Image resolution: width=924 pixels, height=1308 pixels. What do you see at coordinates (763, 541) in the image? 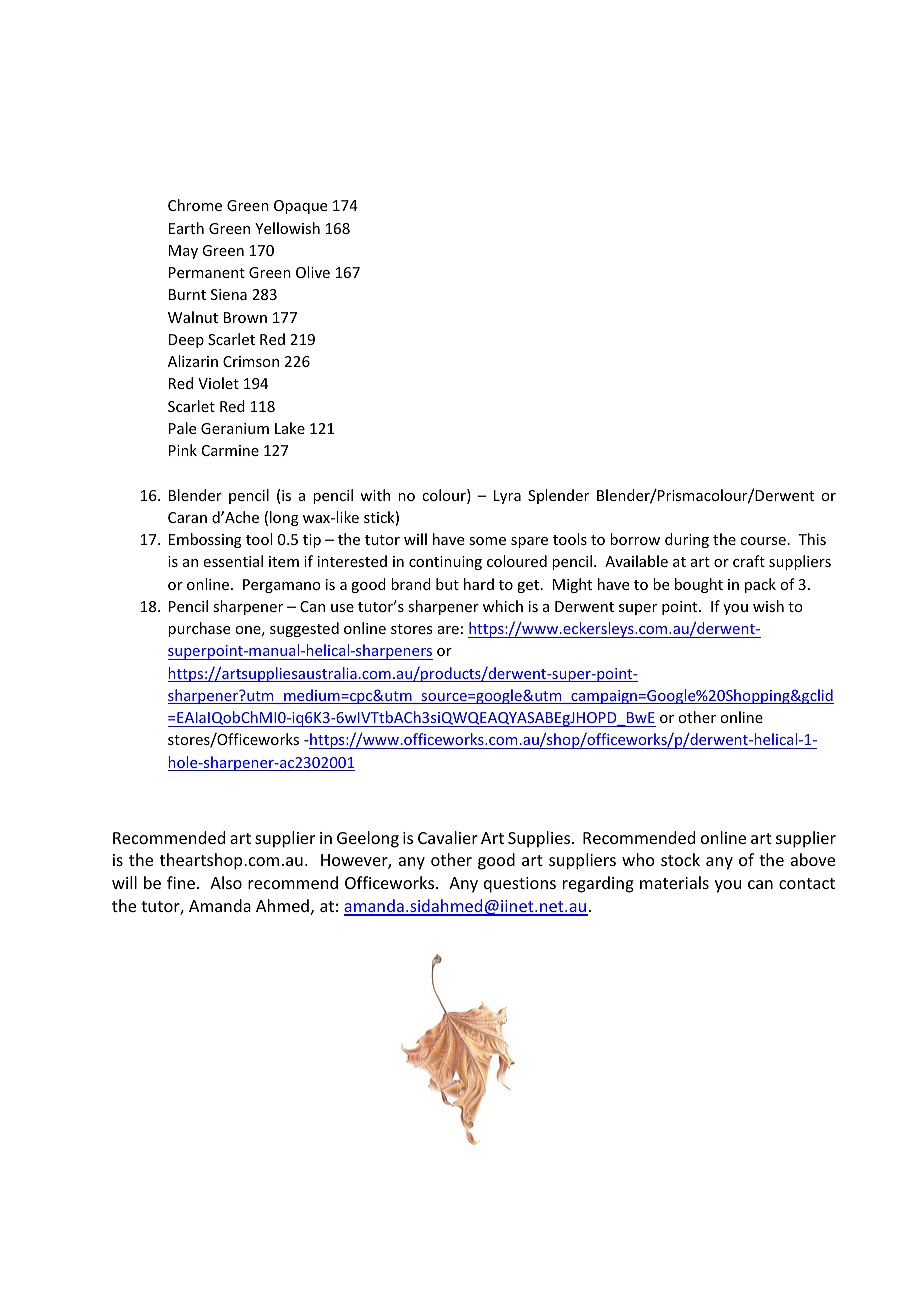
I see `course` at bounding box center [763, 541].
